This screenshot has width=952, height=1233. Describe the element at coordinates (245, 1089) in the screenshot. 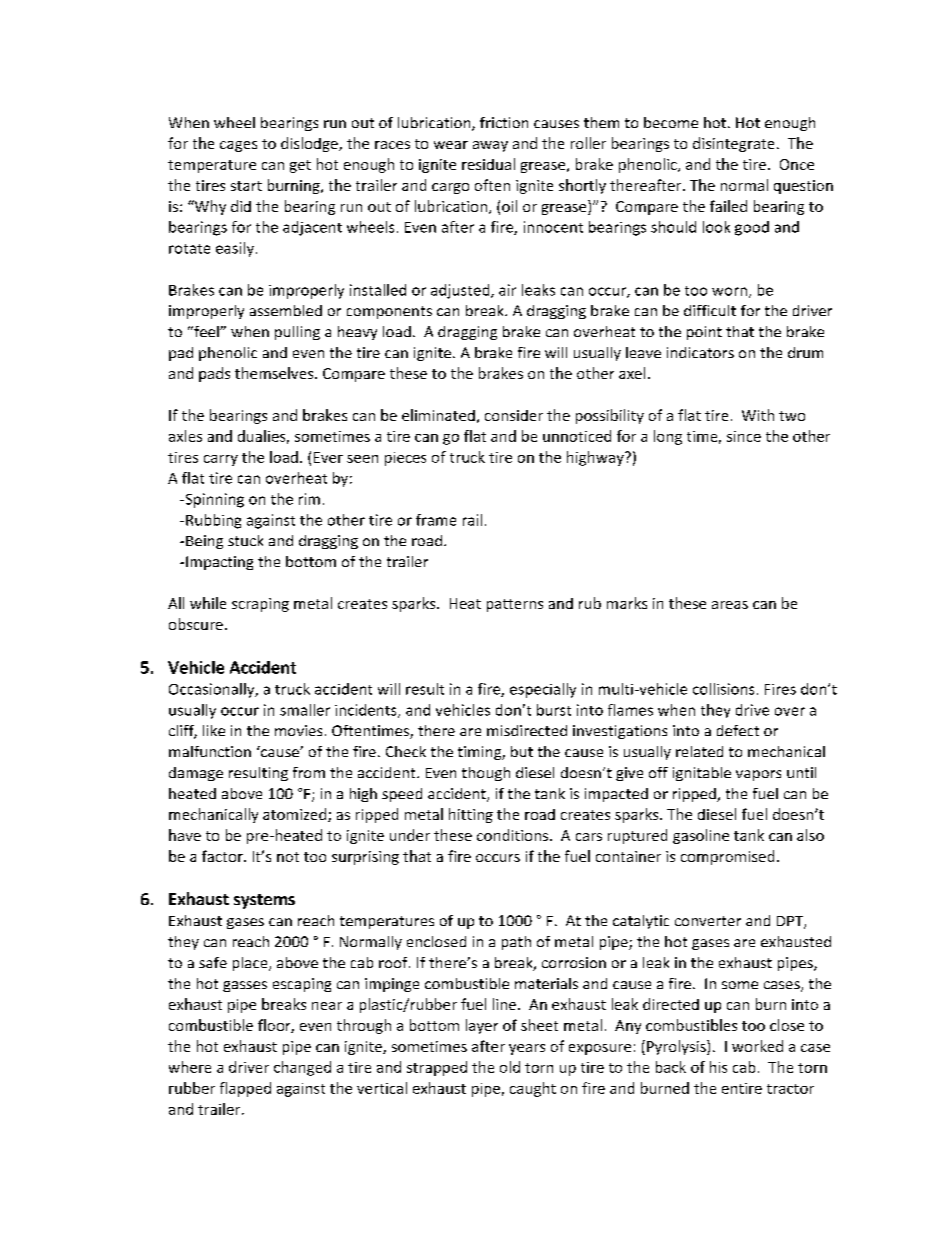

I see `flapped` at that location.
